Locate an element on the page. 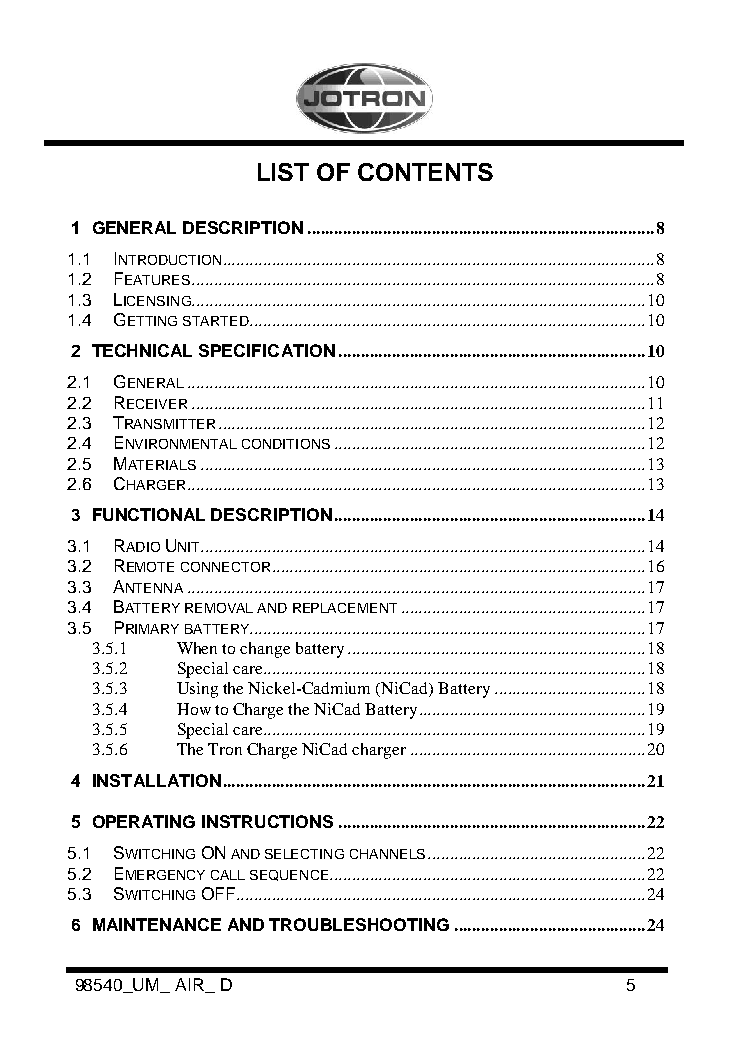 Image resolution: width=741 pixels, height=1052 pixels. Tron is located at coordinates (225, 749).
